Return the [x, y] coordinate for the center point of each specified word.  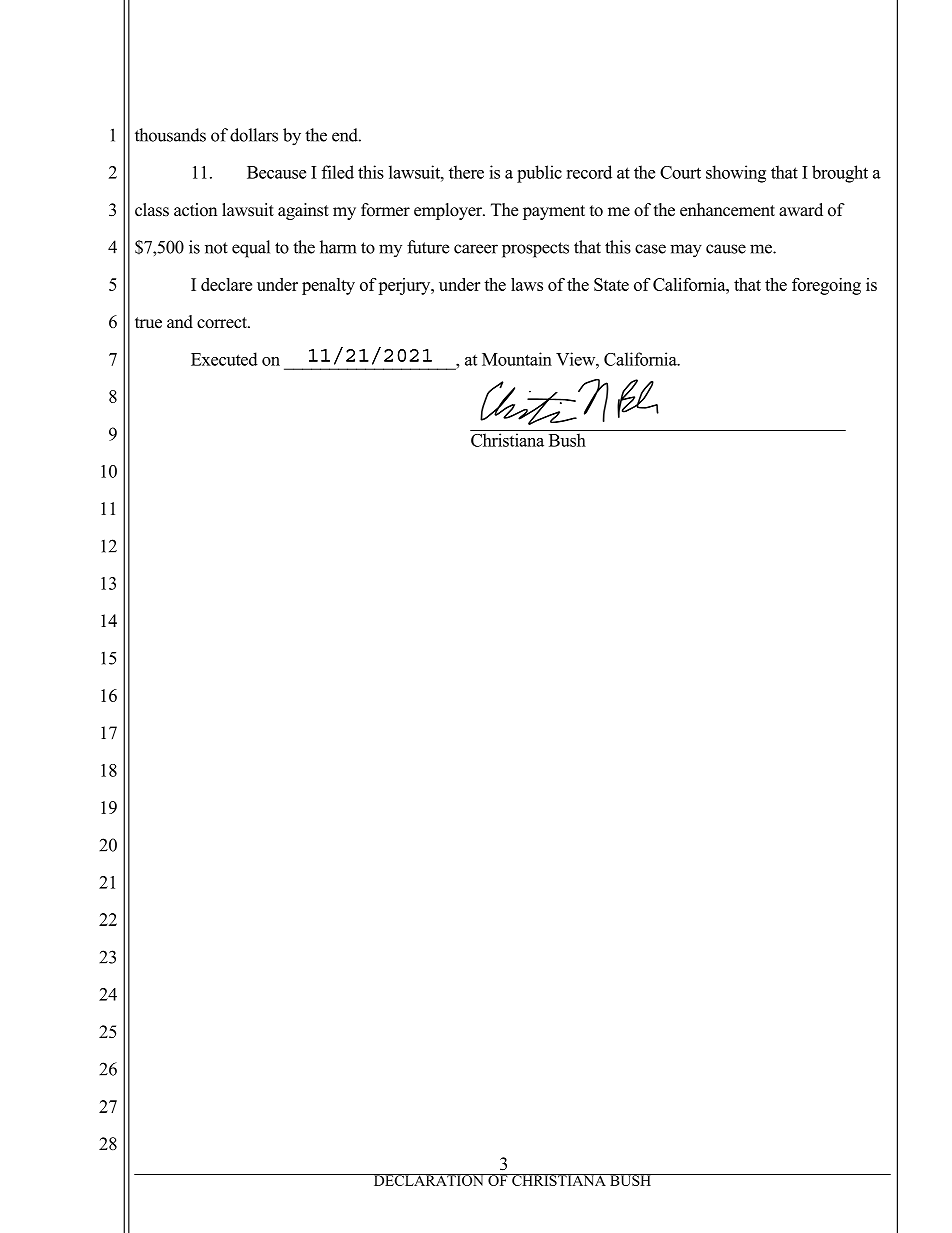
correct [223, 323]
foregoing [826, 286]
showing [736, 174]
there [466, 172]
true [148, 323]
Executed [224, 359]
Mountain [517, 359]
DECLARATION [428, 1180]
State [611, 284]
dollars [254, 135]
